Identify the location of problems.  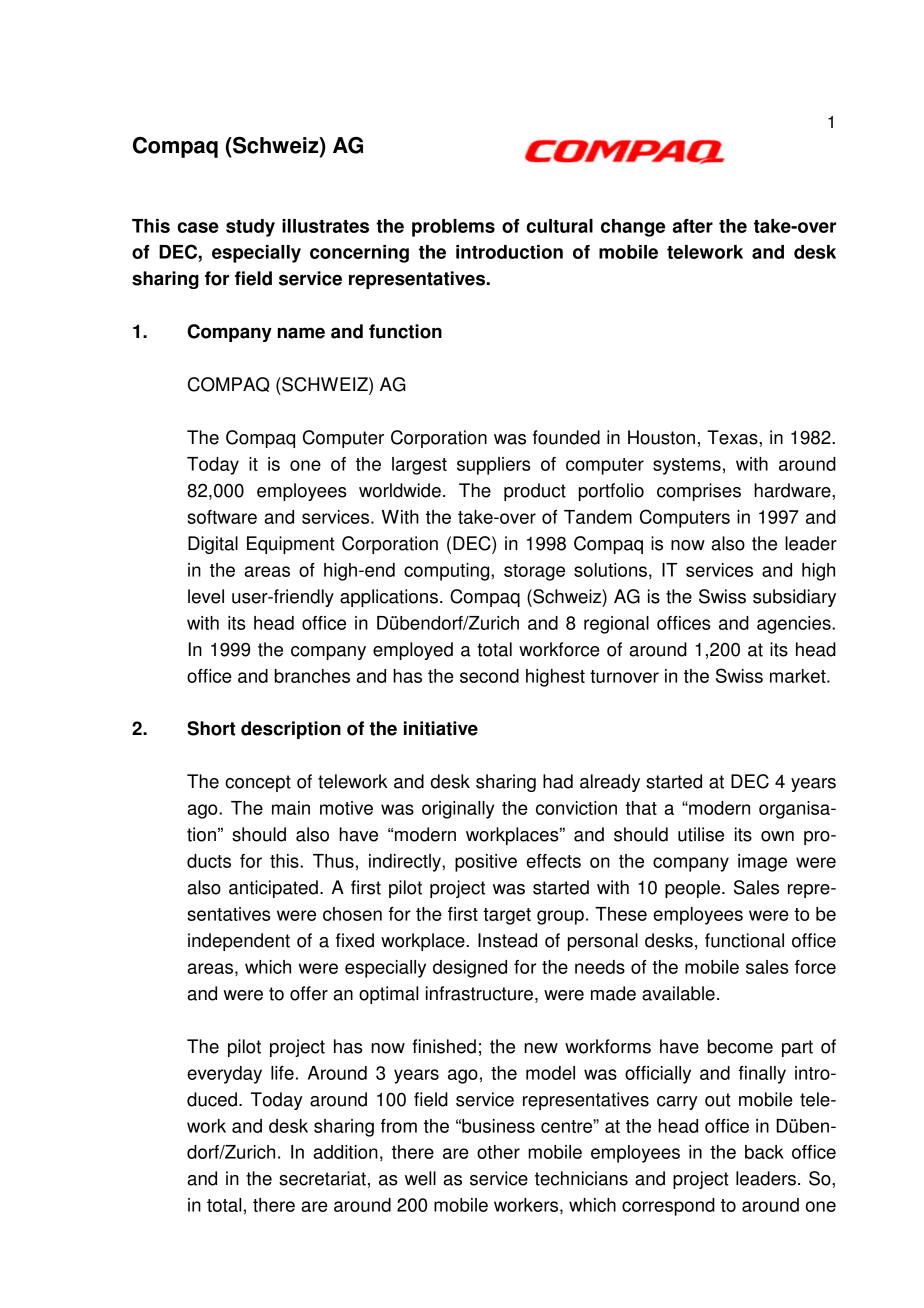
(453, 228).
